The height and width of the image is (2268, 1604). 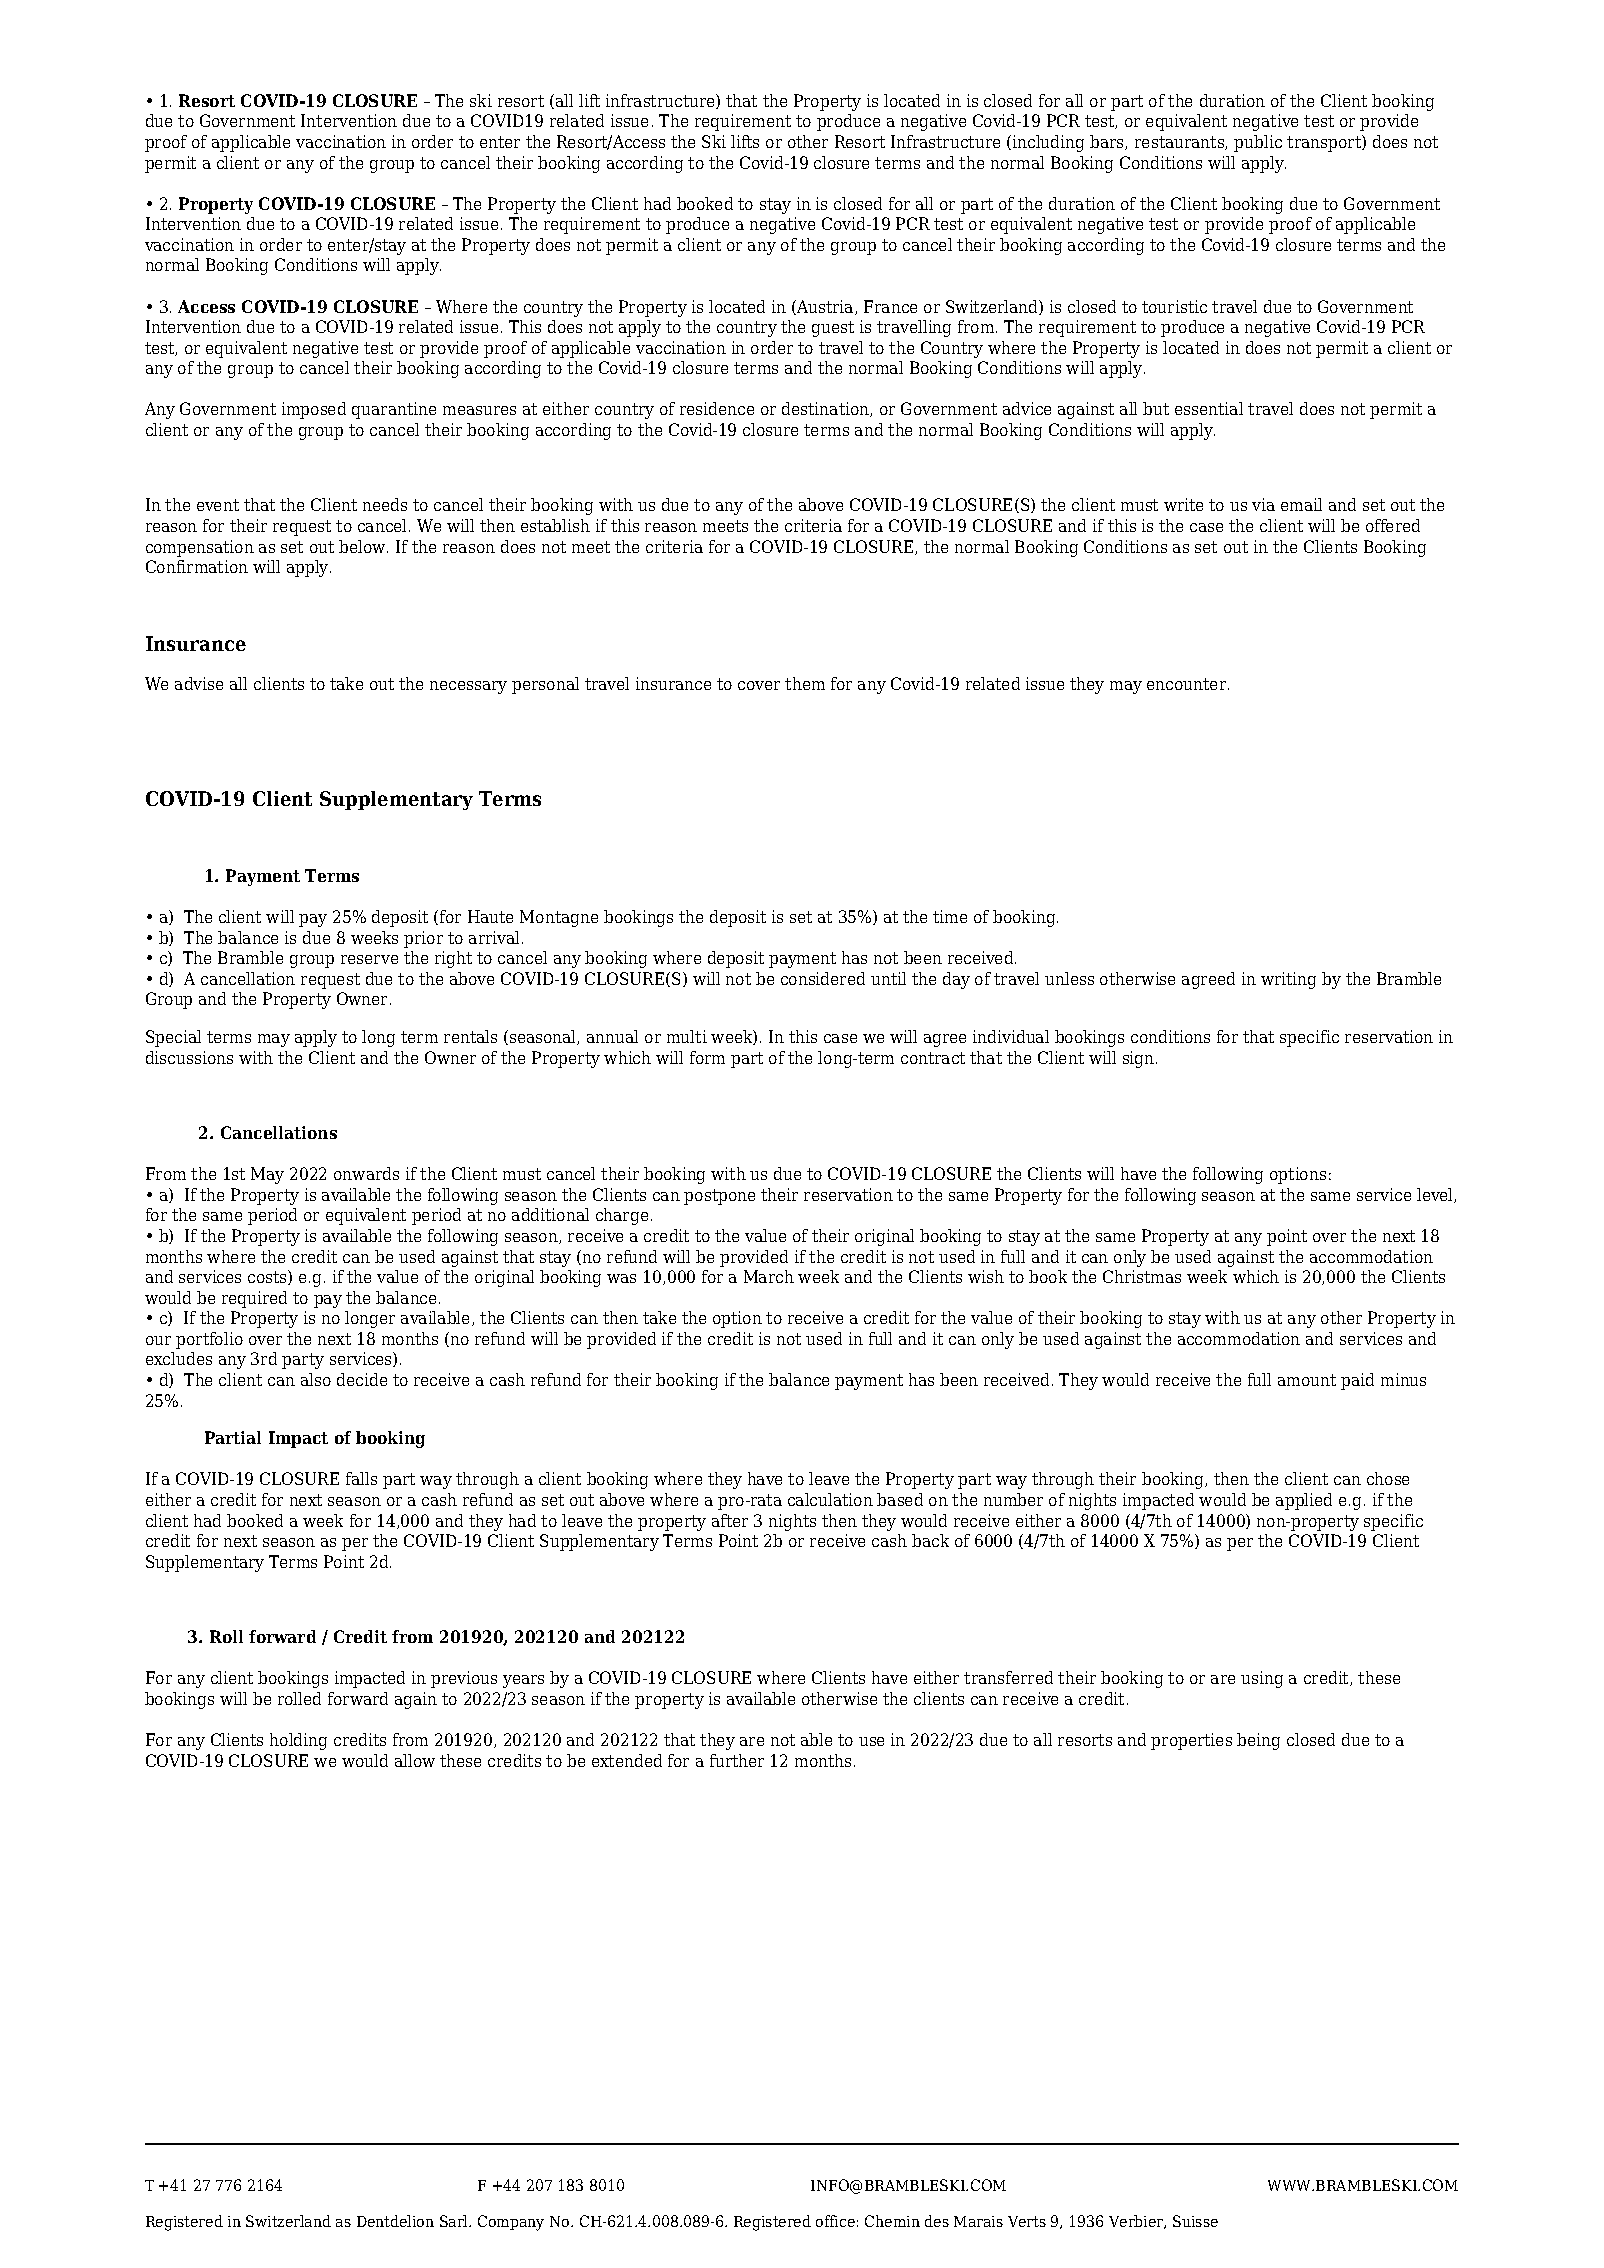 I want to click on Company, so click(x=511, y=2223).
